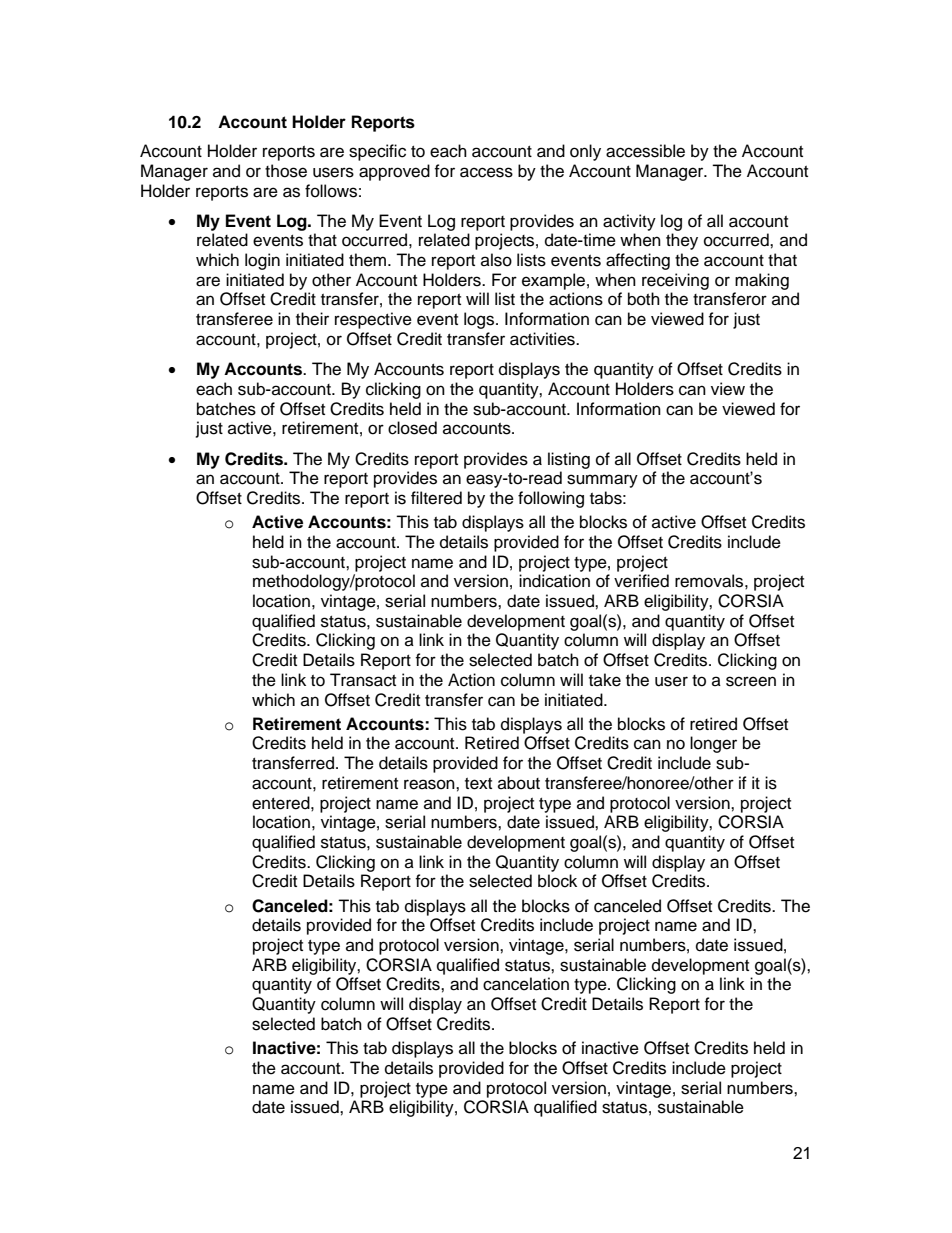 The image size is (952, 1233). Describe the element at coordinates (585, 152) in the screenshot. I see `only` at that location.
